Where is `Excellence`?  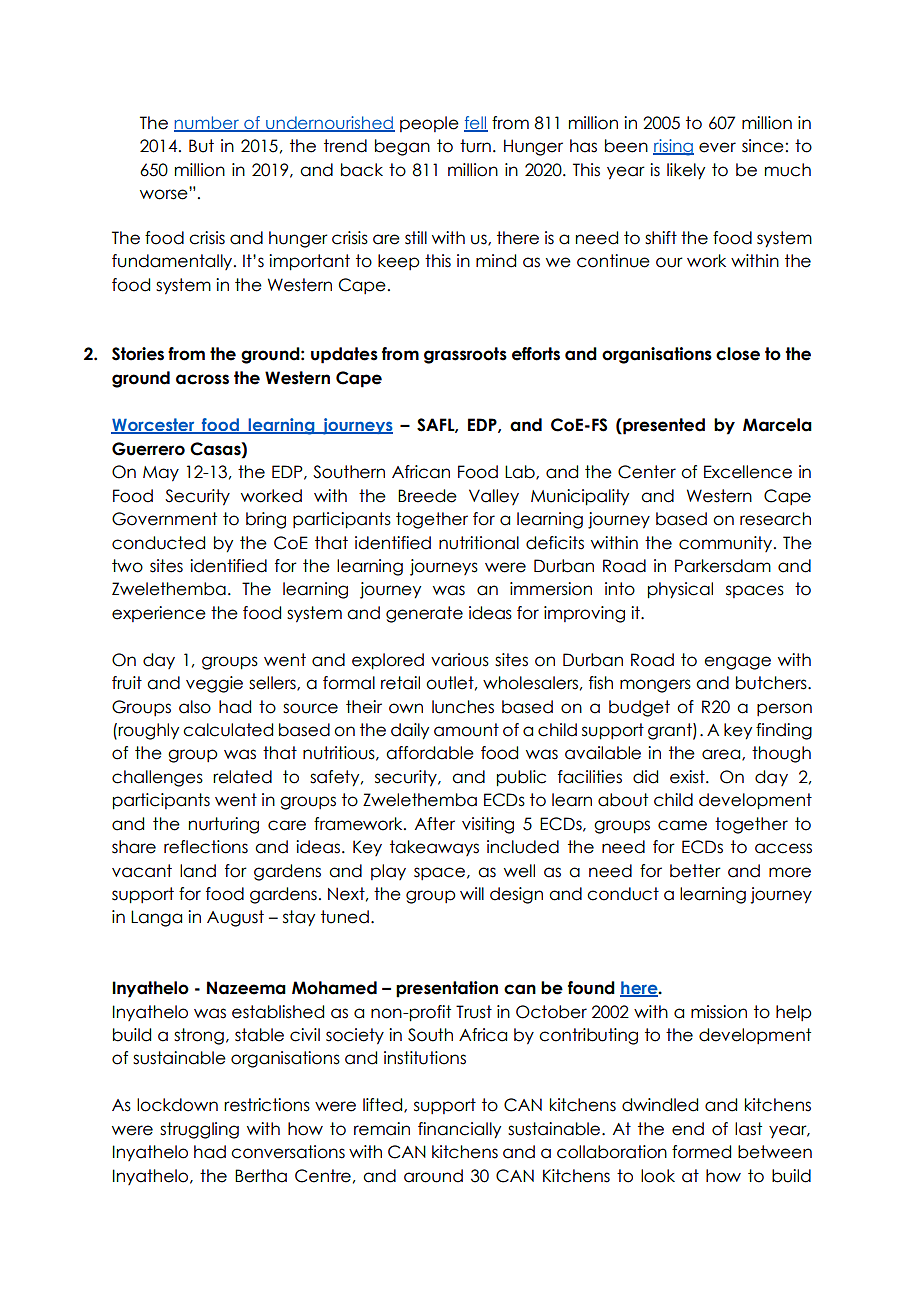 Excellence is located at coordinates (748, 472).
